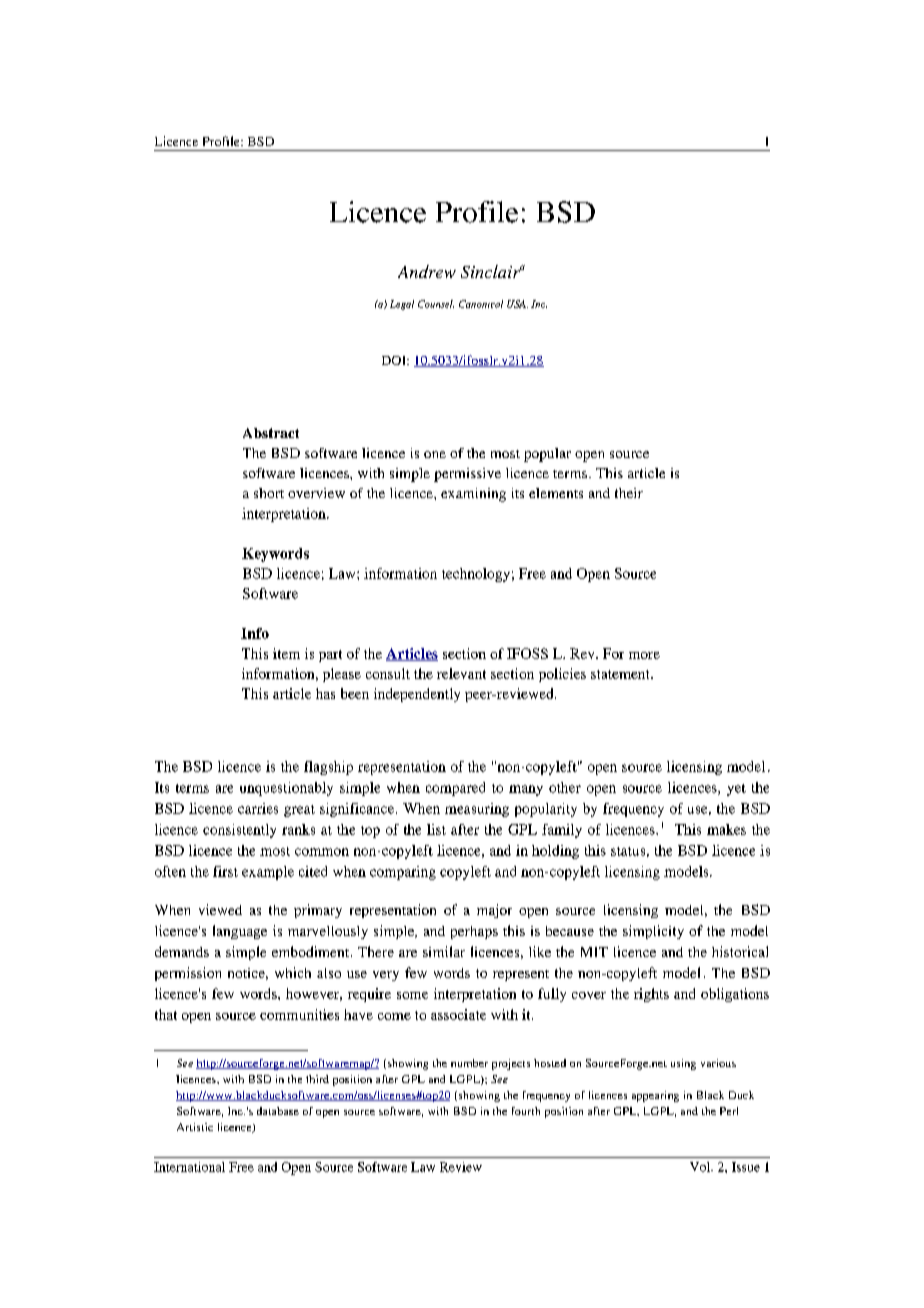 The image size is (924, 1308). I want to click on Legal, so click(402, 305).
